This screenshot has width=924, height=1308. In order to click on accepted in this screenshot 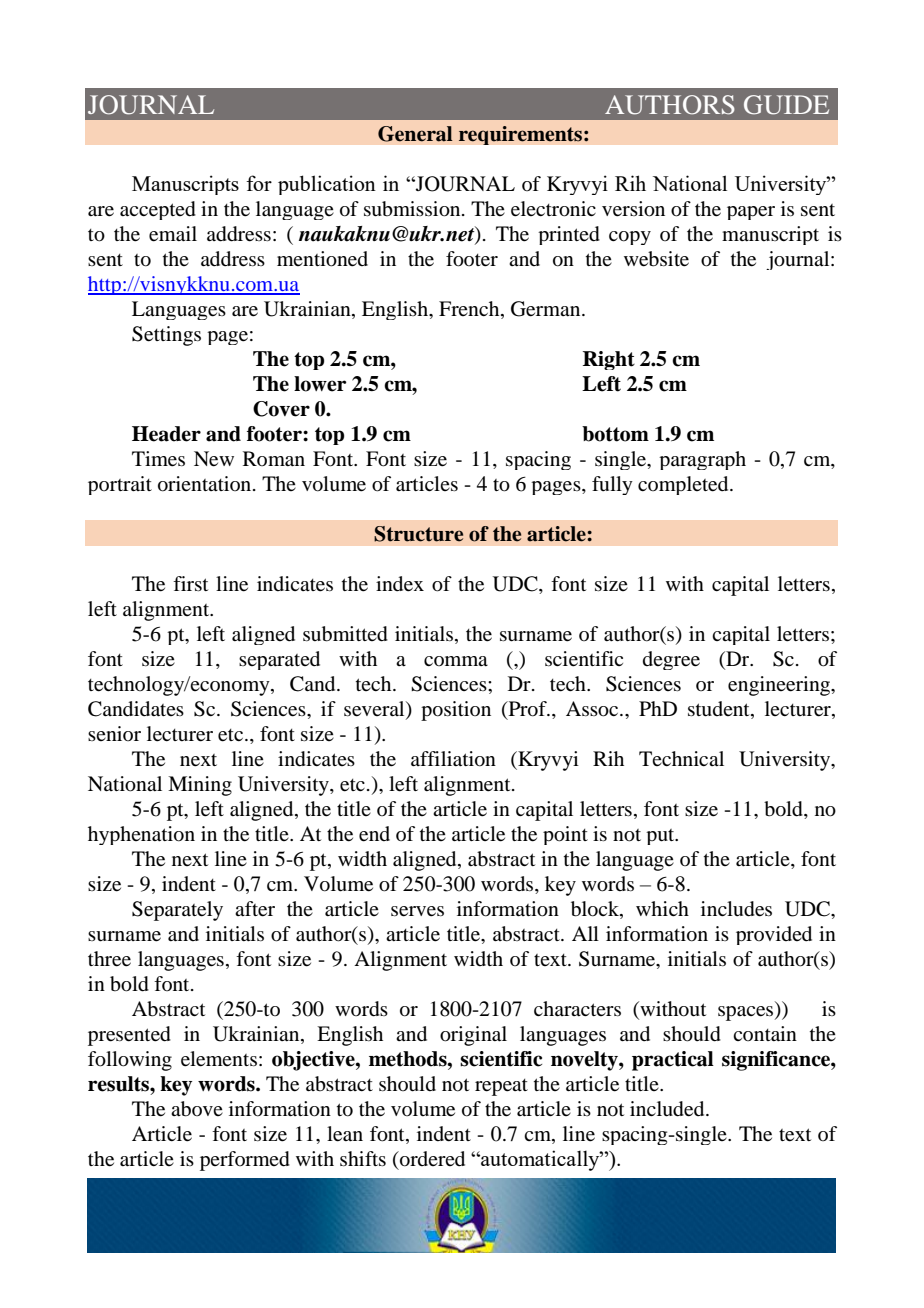, I will do `click(158, 210)`.
